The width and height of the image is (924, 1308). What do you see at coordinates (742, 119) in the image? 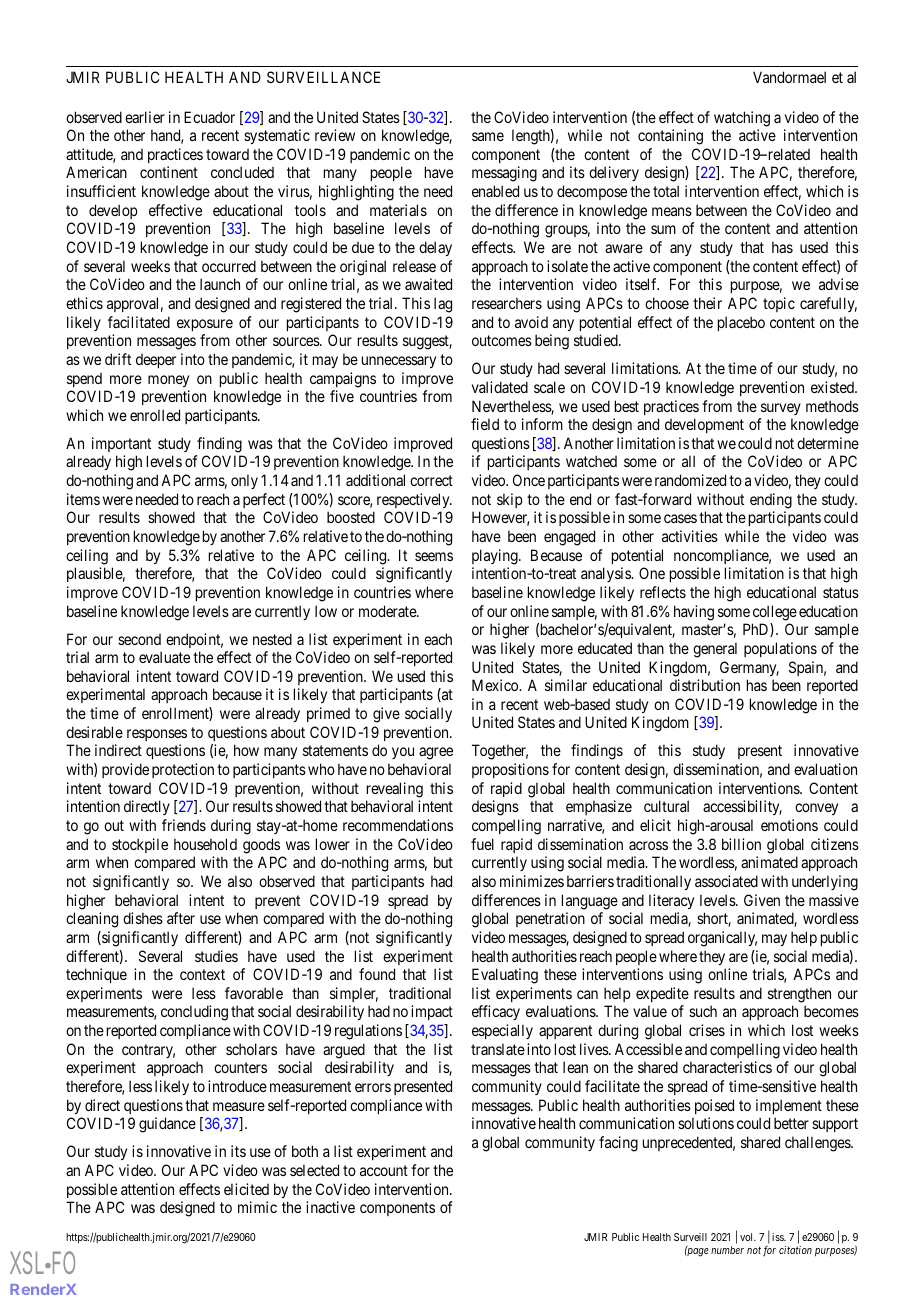
I see `watching` at bounding box center [742, 119].
